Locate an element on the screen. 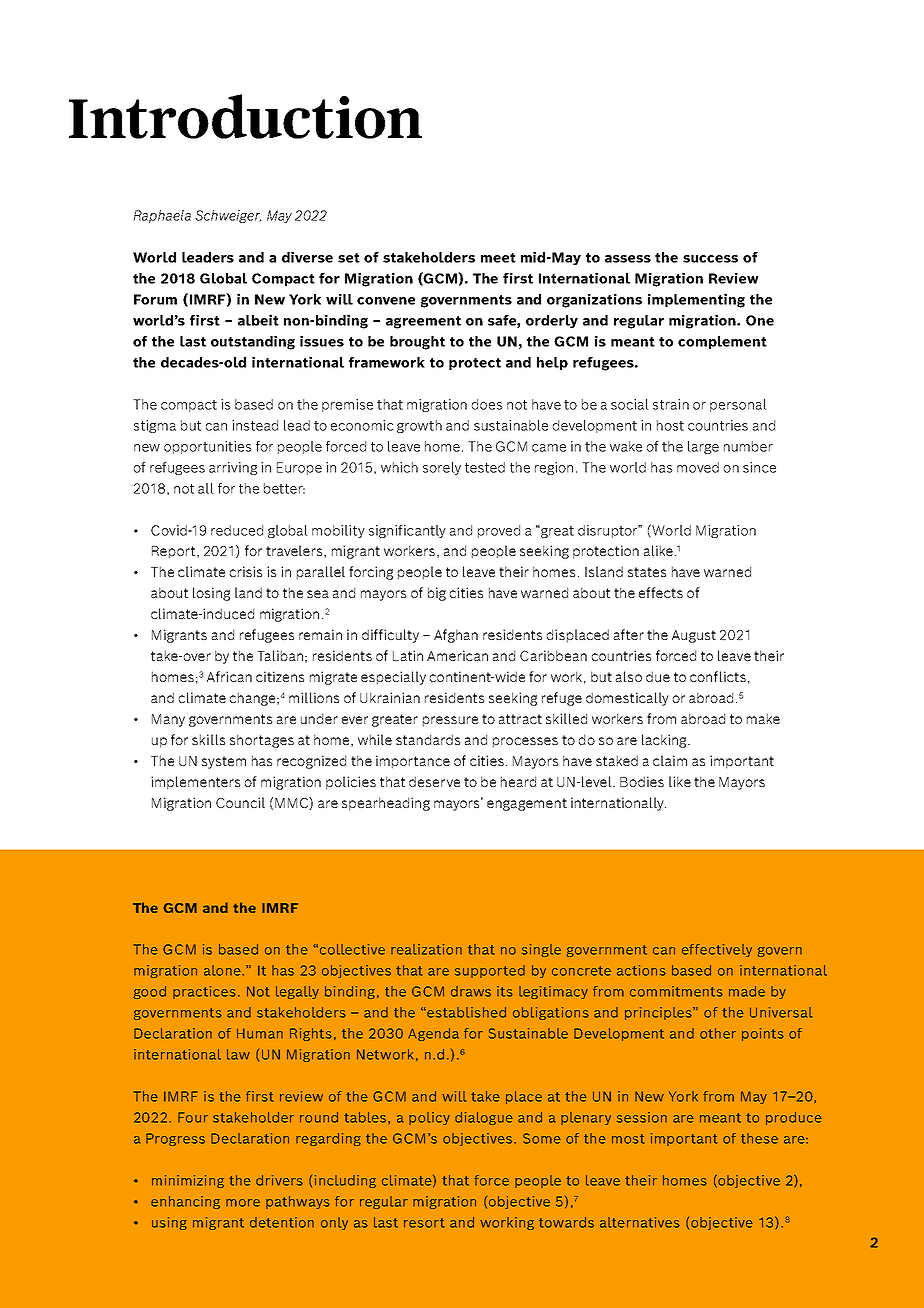  personal is located at coordinates (738, 405).
